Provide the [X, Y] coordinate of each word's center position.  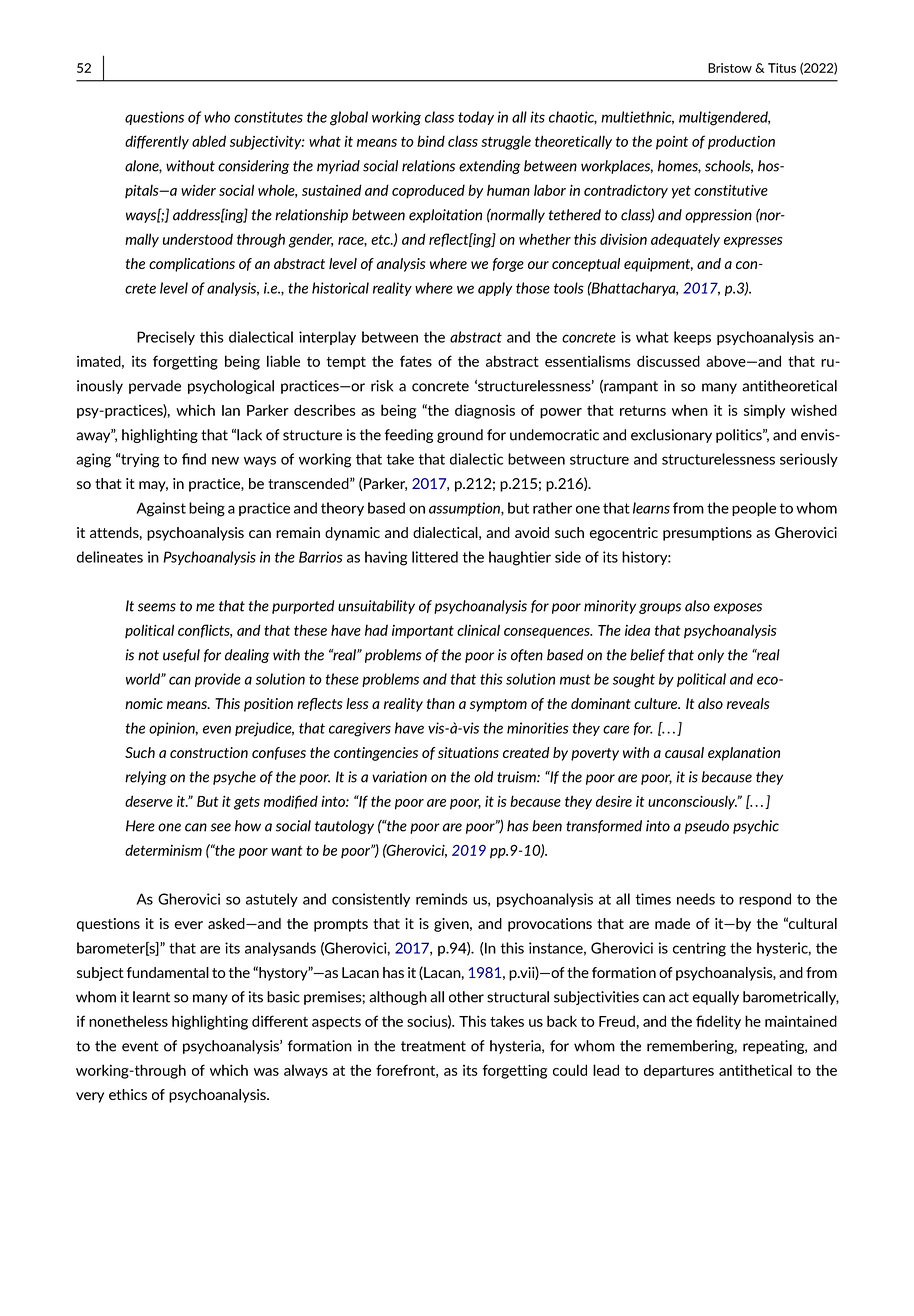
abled [209, 141]
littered [435, 557]
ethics [128, 1094]
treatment [433, 1046]
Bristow [730, 68]
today [476, 118]
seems [157, 607]
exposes [738, 608]
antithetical [755, 1070]
